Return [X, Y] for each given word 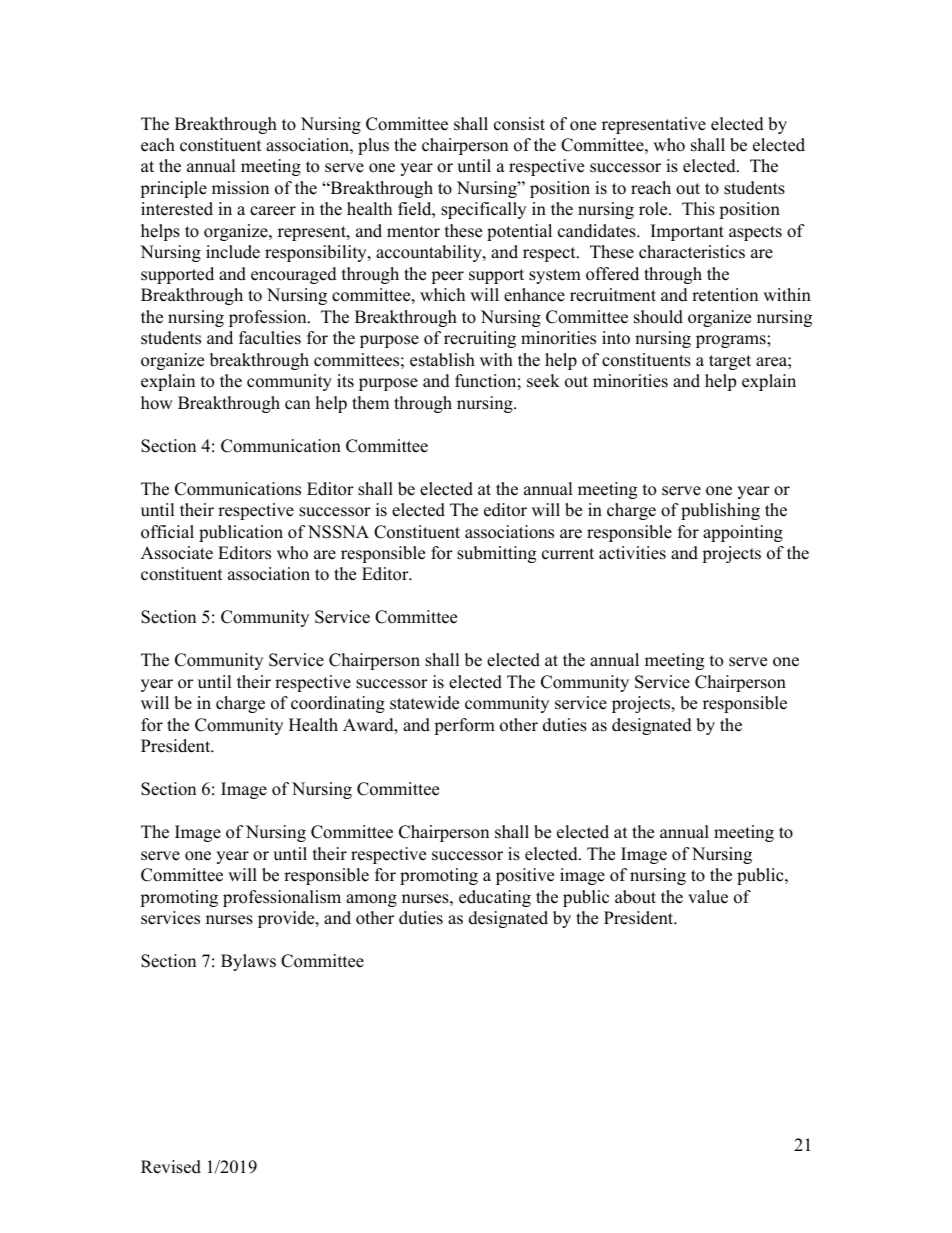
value [708, 897]
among [371, 900]
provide [287, 919]
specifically [483, 210]
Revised [171, 1167]
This [698, 209]
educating [495, 898]
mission [240, 188]
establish [442, 360]
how [157, 403]
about [635, 897]
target [730, 362]
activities [632, 553]
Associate [177, 553]
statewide [424, 703]
